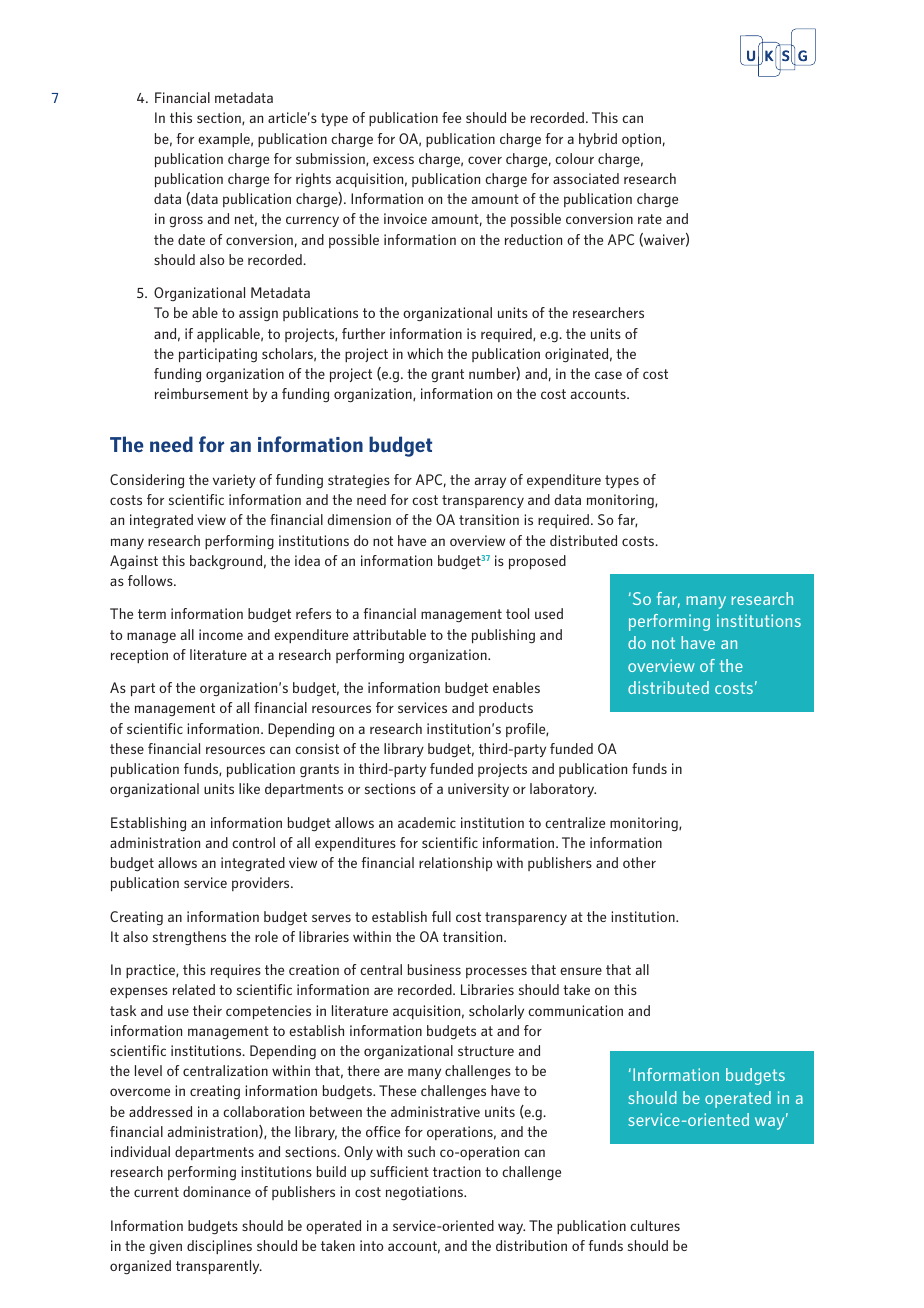 The height and width of the screenshot is (1308, 924). Describe the element at coordinates (147, 481) in the screenshot. I see `Considering` at that location.
